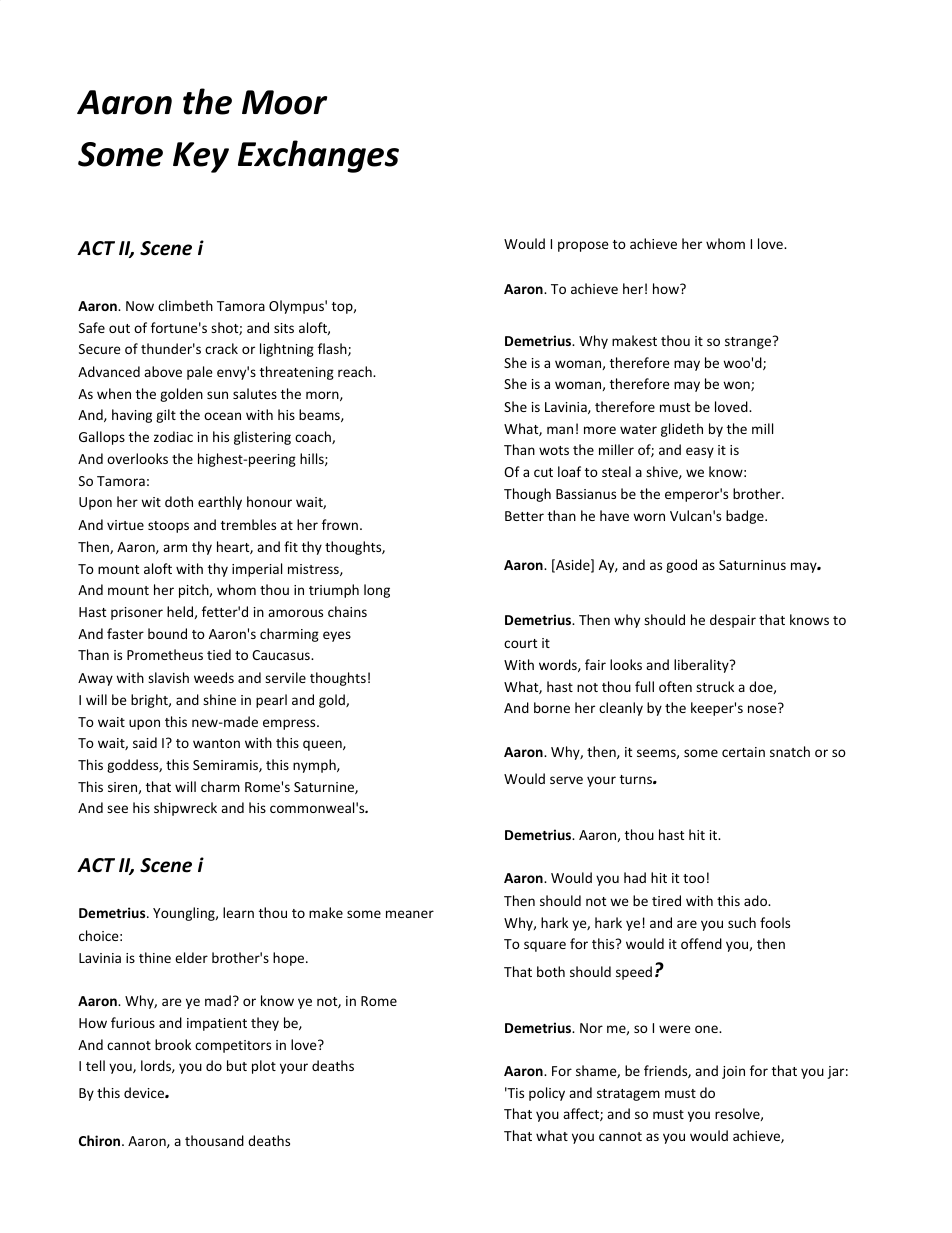 This document has height=1233, width=952. What do you see at coordinates (733, 1072) in the document?
I see `join` at bounding box center [733, 1072].
